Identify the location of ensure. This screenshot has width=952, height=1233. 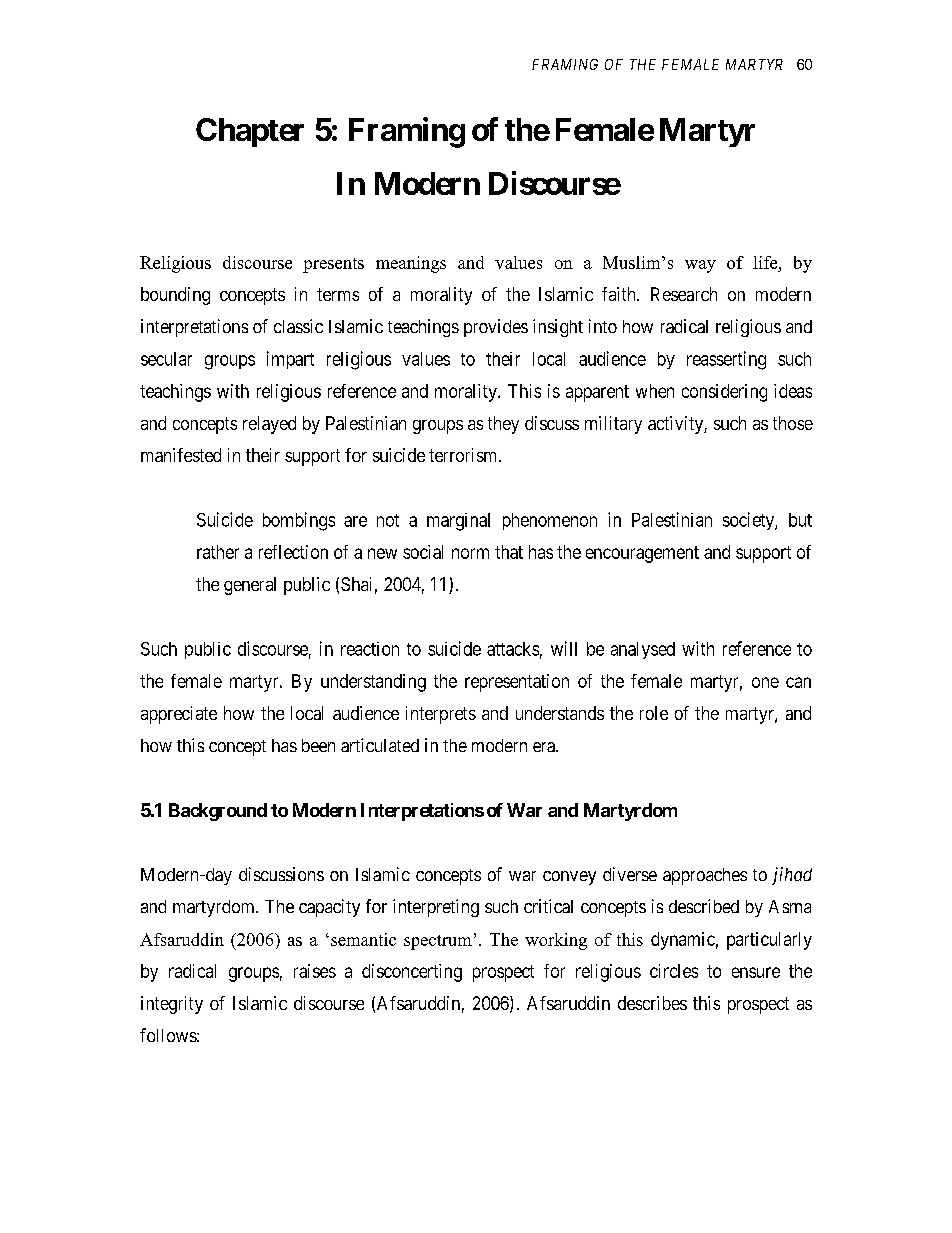
(756, 972).
